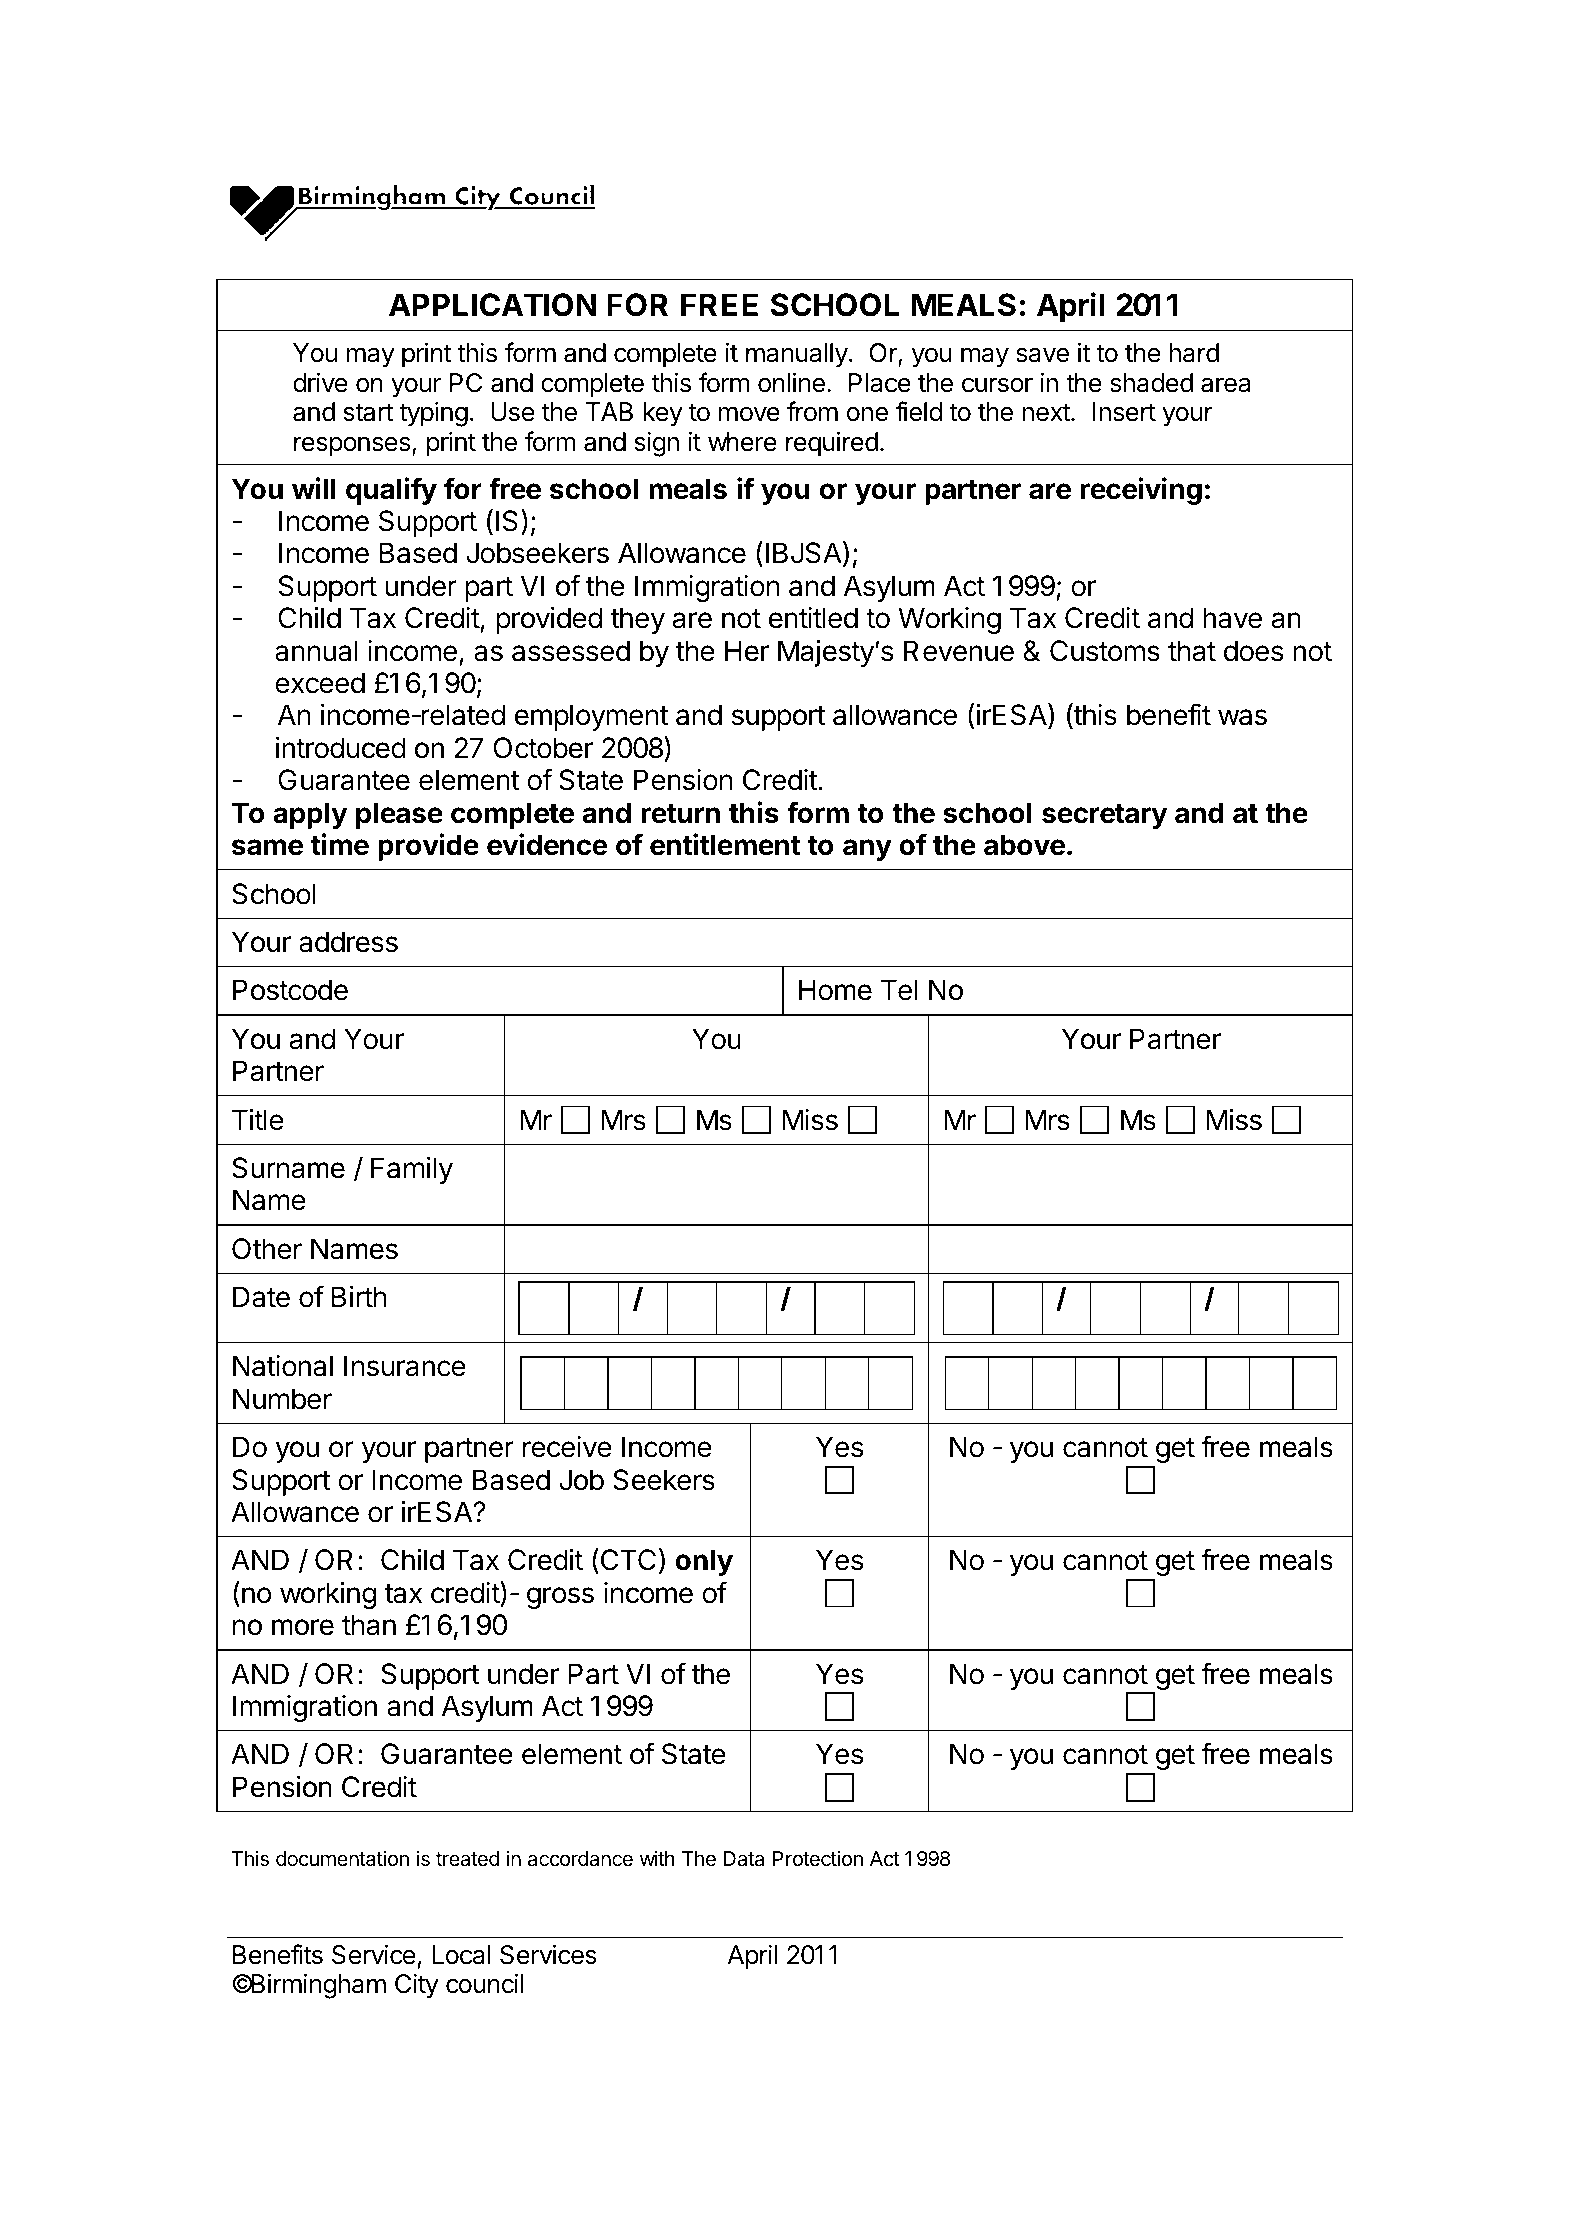 This screenshot has width=1570, height=2221. What do you see at coordinates (704, 1562) in the screenshot?
I see `only` at bounding box center [704, 1562].
